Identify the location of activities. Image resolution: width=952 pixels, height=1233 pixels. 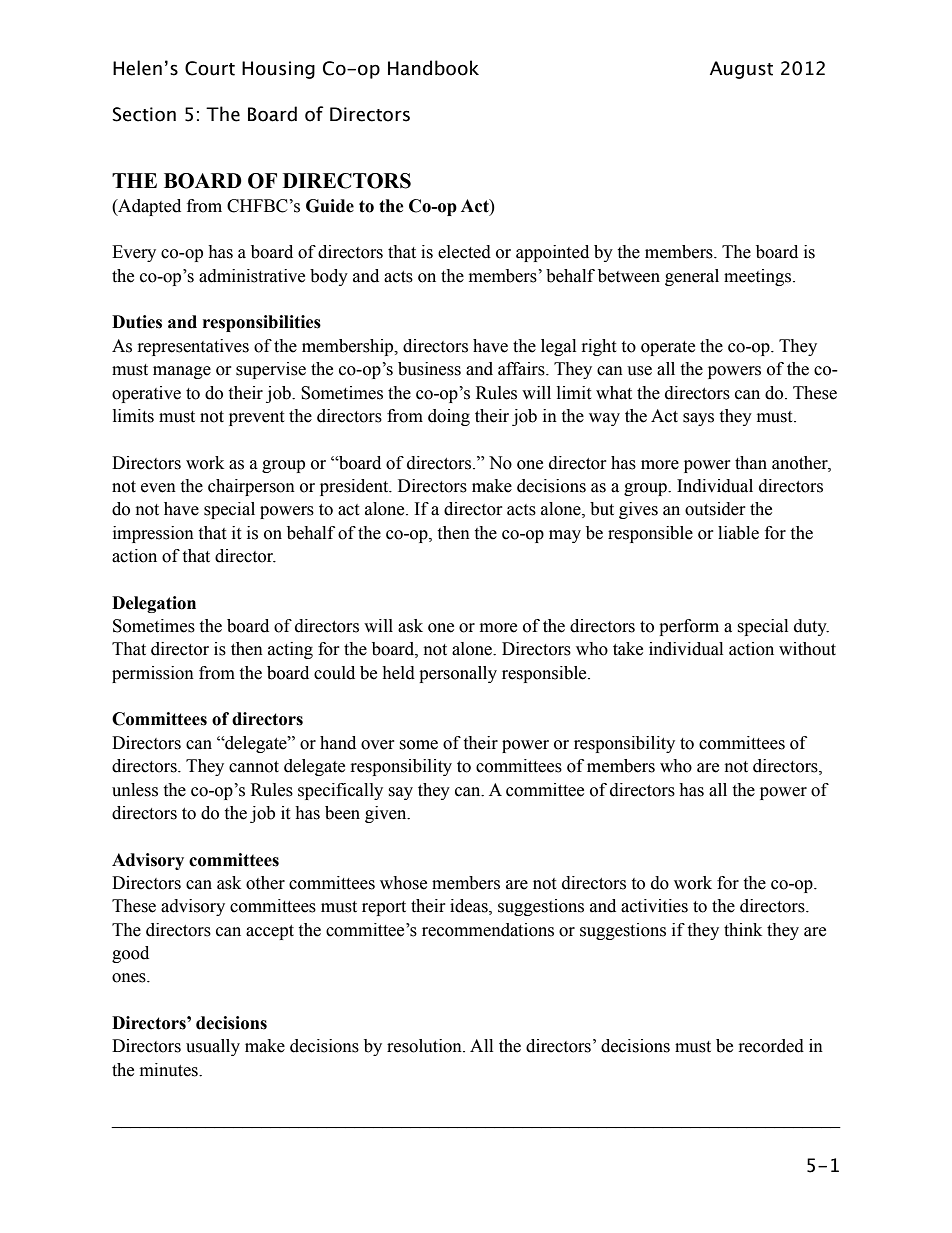
(654, 906).
